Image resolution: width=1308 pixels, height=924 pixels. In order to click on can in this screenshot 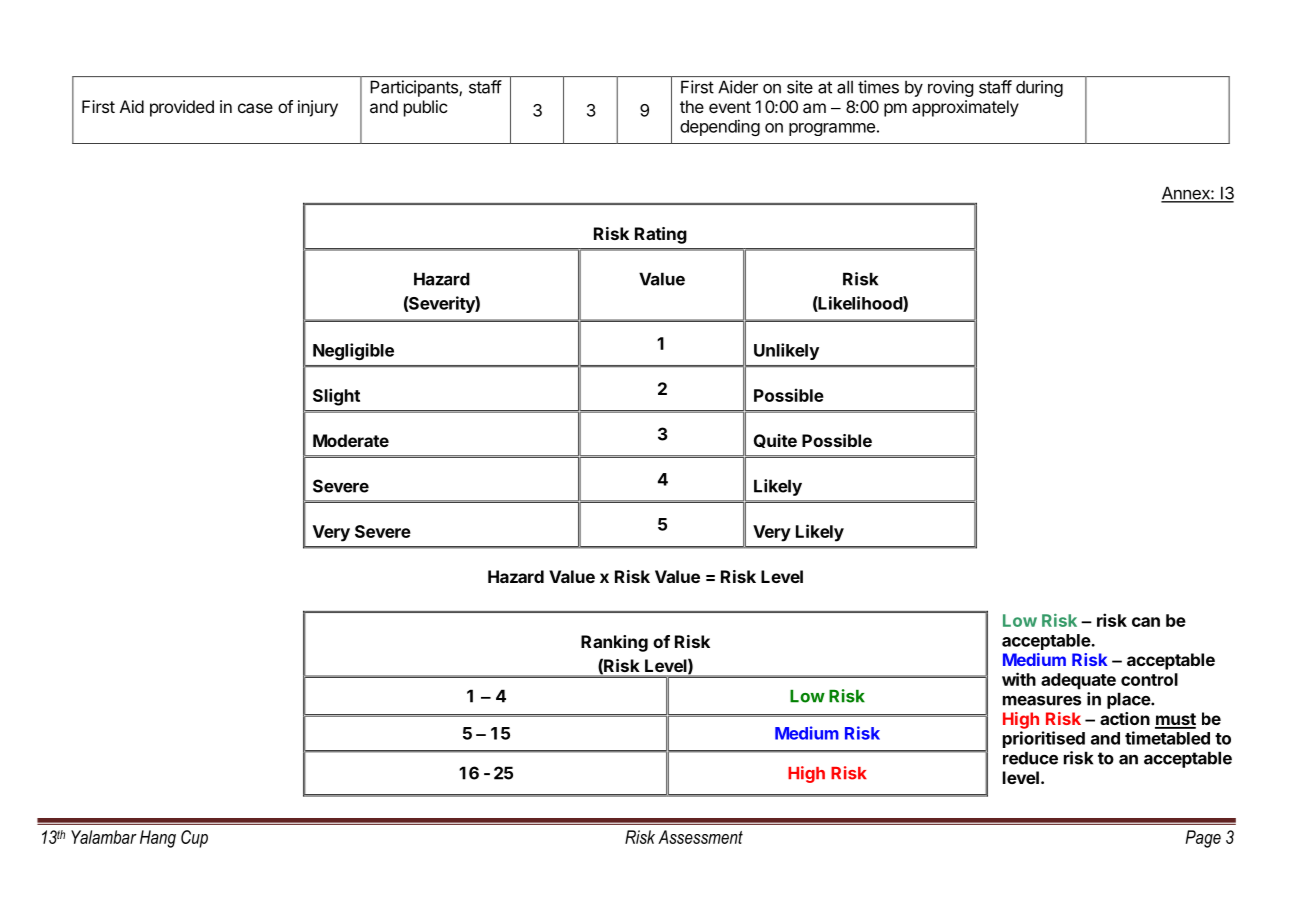, I will do `click(1146, 622)`.
